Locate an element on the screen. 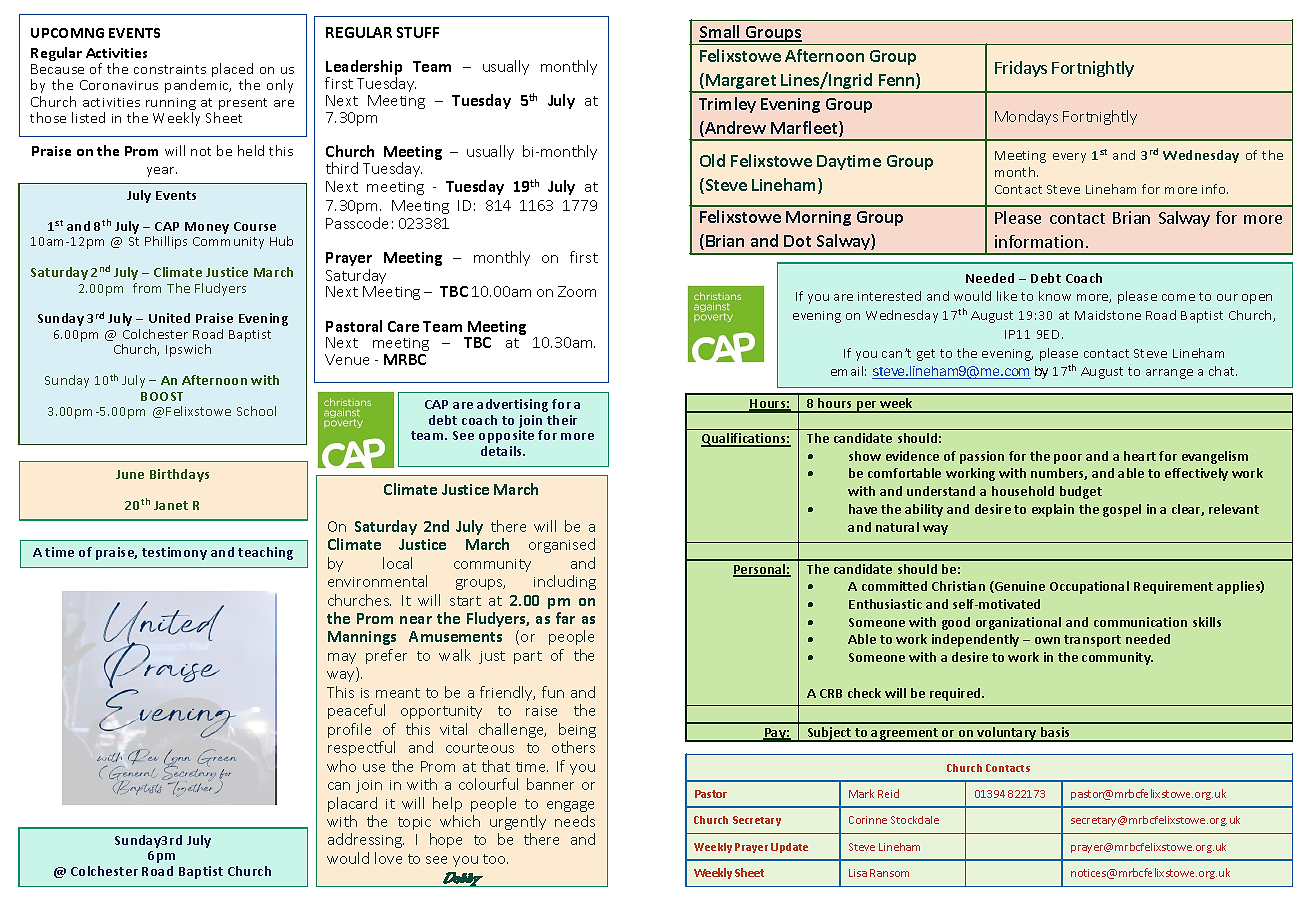 The image size is (1308, 924). Fridays is located at coordinates (1021, 69).
